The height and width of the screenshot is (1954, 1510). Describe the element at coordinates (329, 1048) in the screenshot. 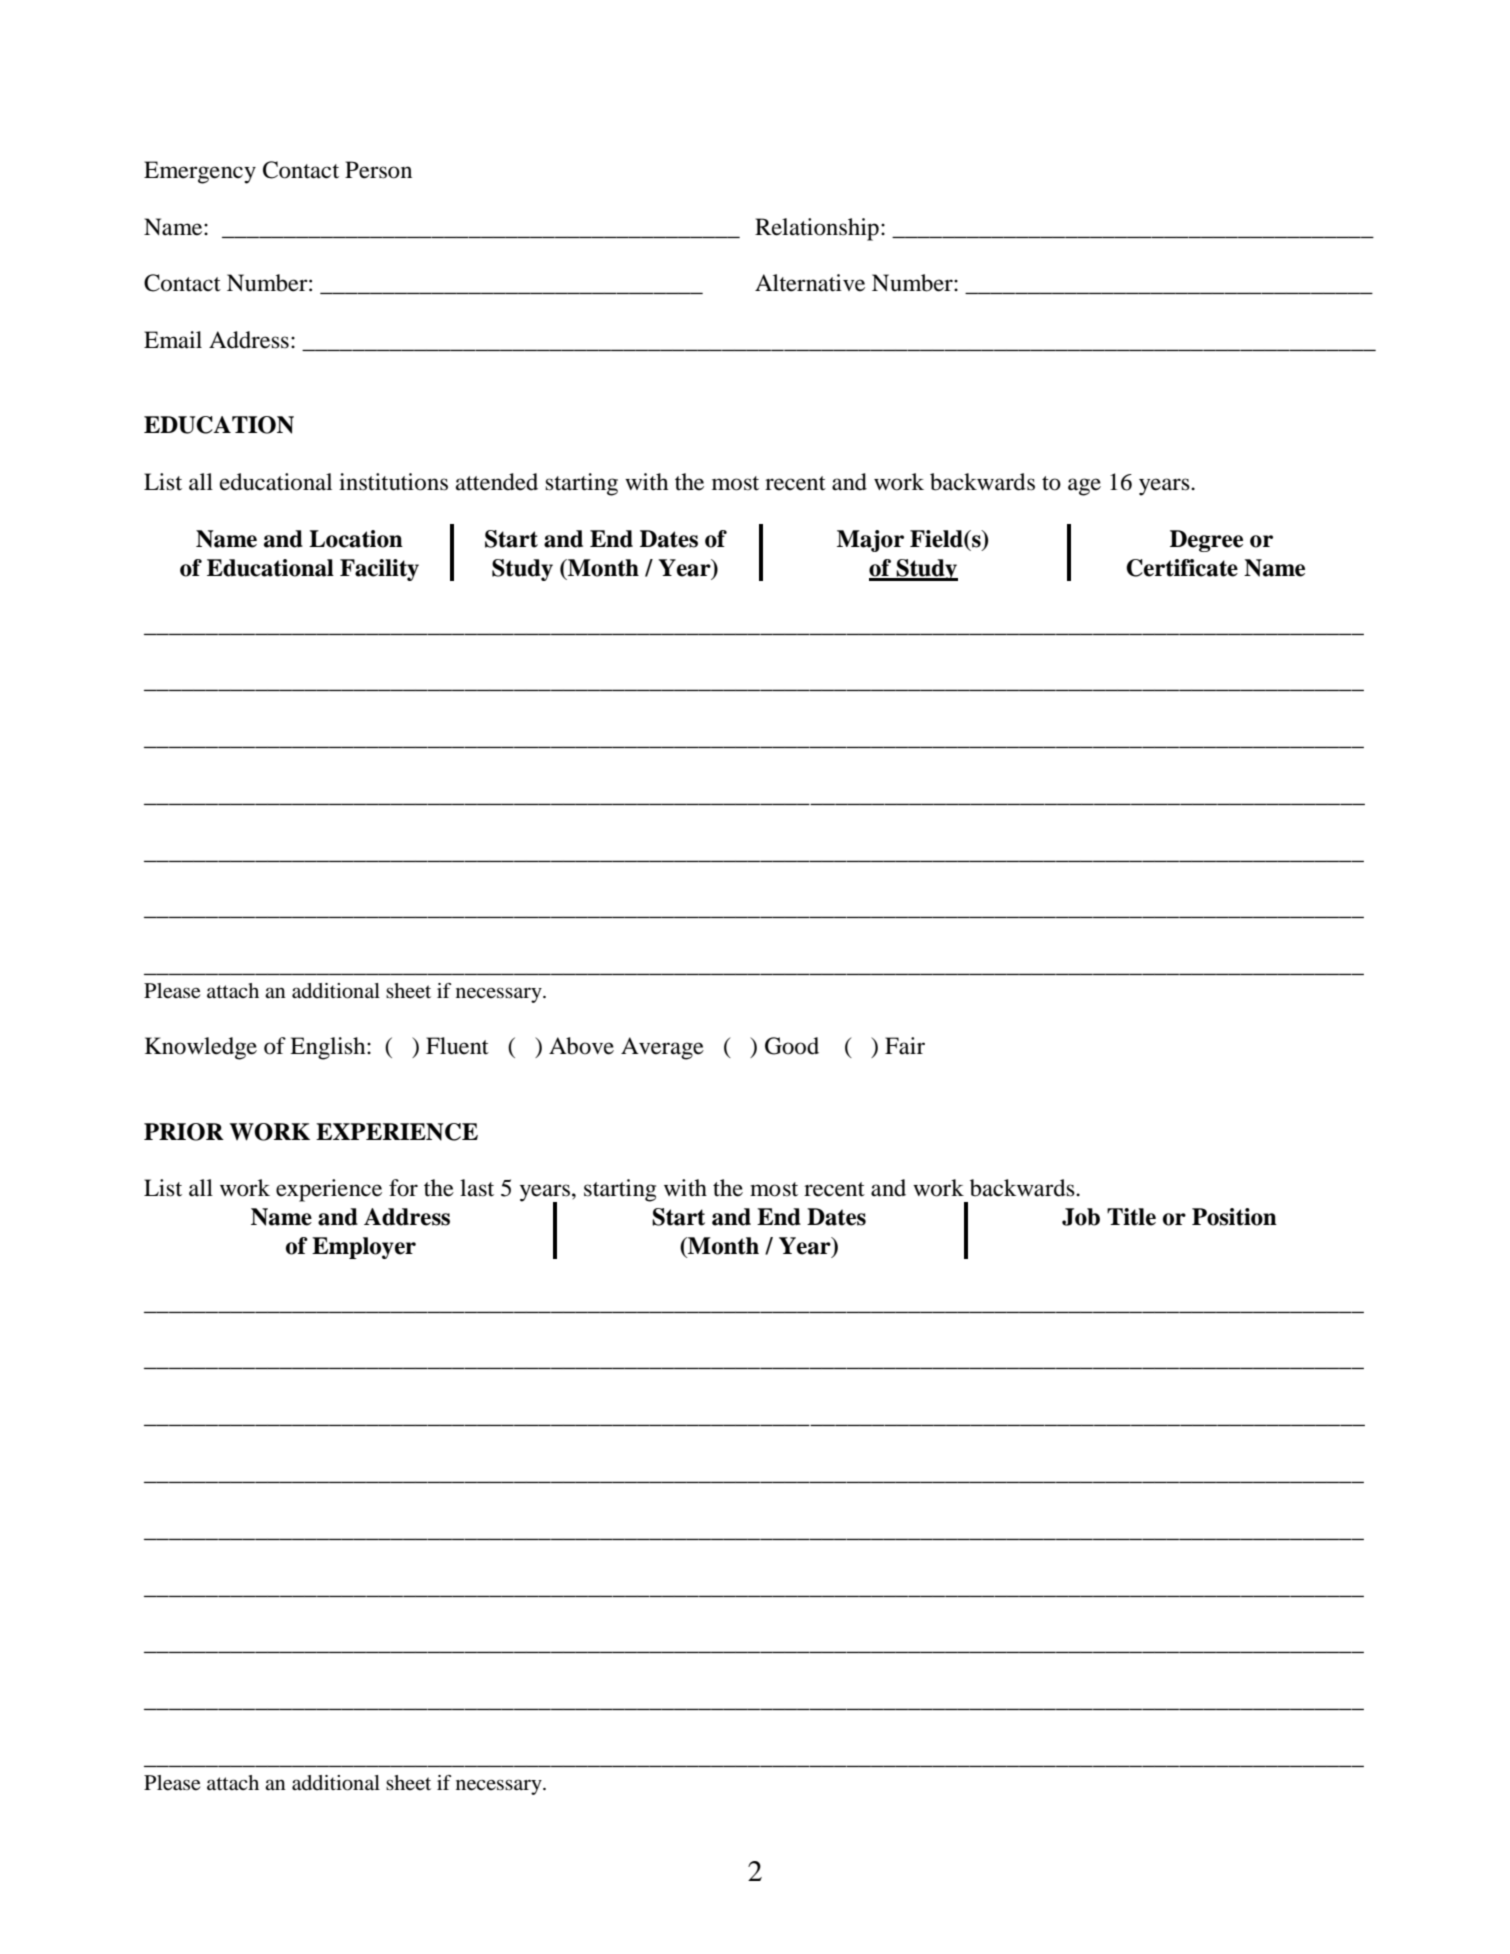

I see `English` at that location.
